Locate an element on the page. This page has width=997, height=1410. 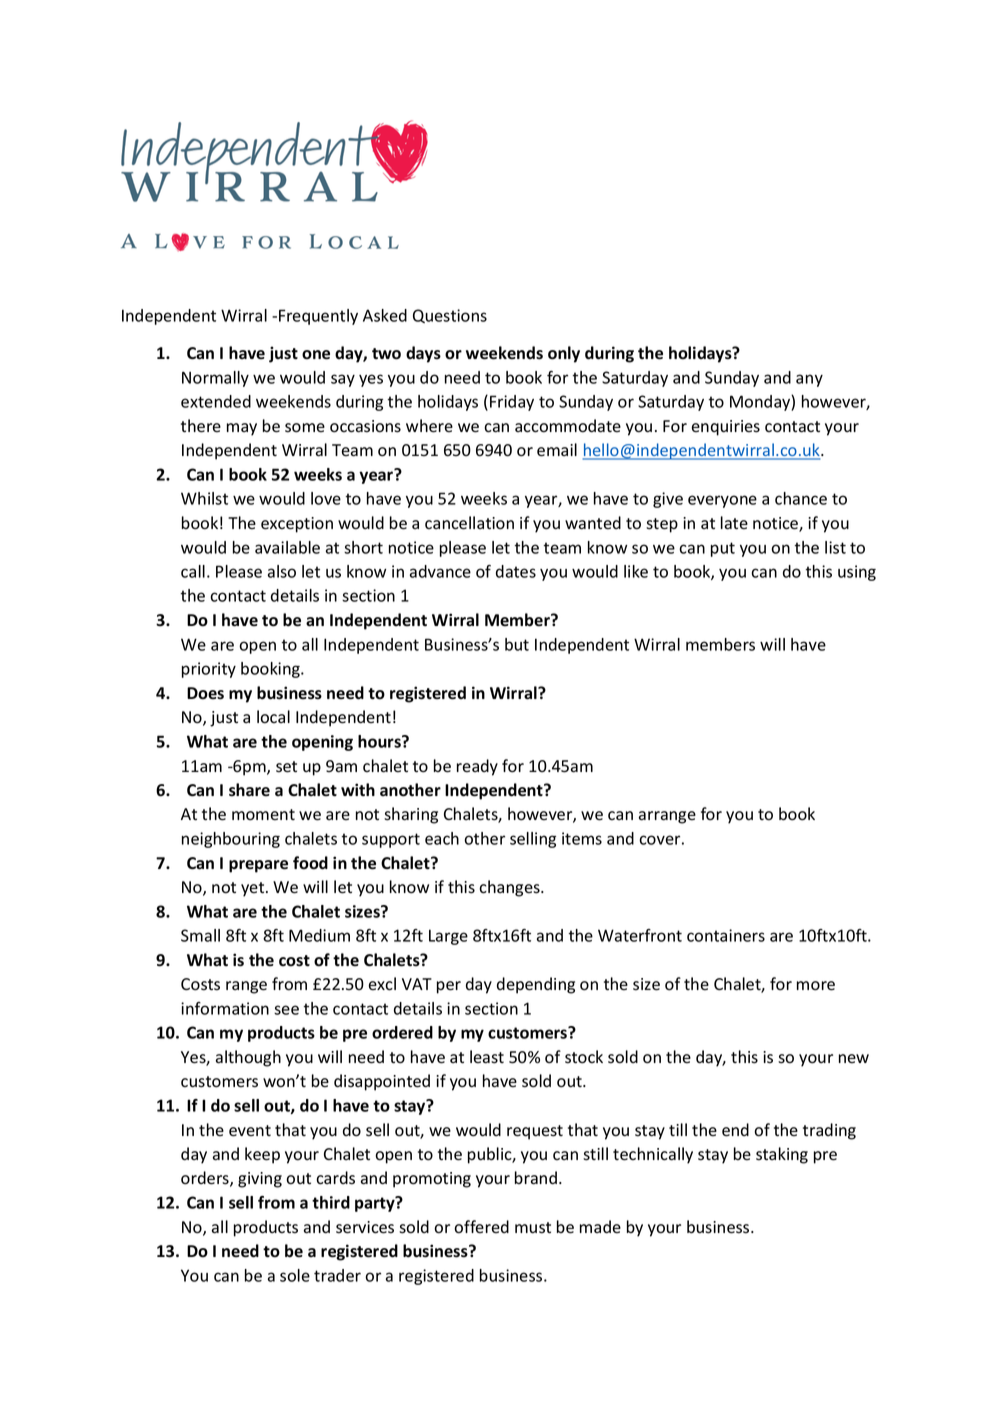
new is located at coordinates (854, 1059).
